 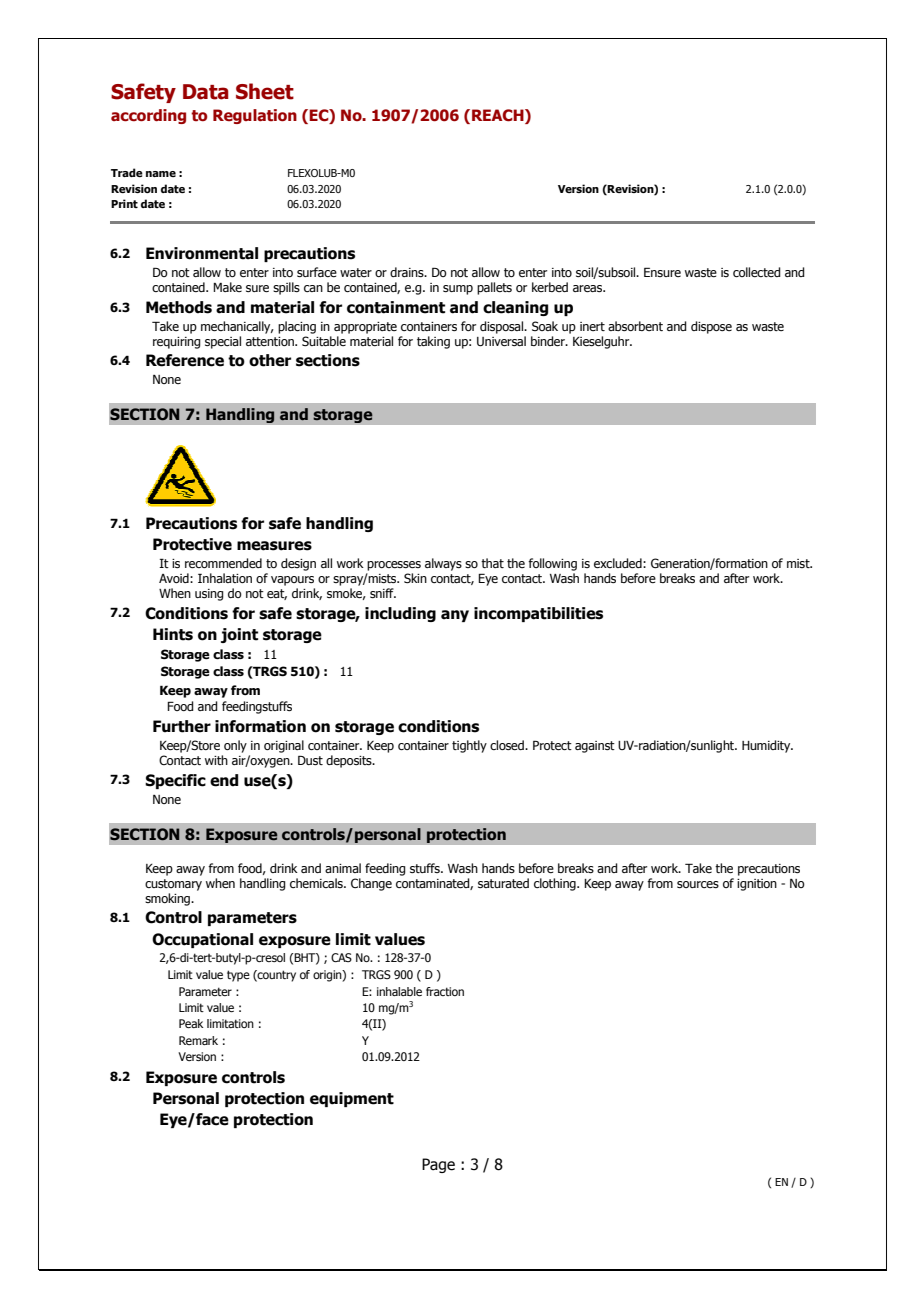 What do you see at coordinates (757, 272) in the document?
I see `collected` at bounding box center [757, 272].
